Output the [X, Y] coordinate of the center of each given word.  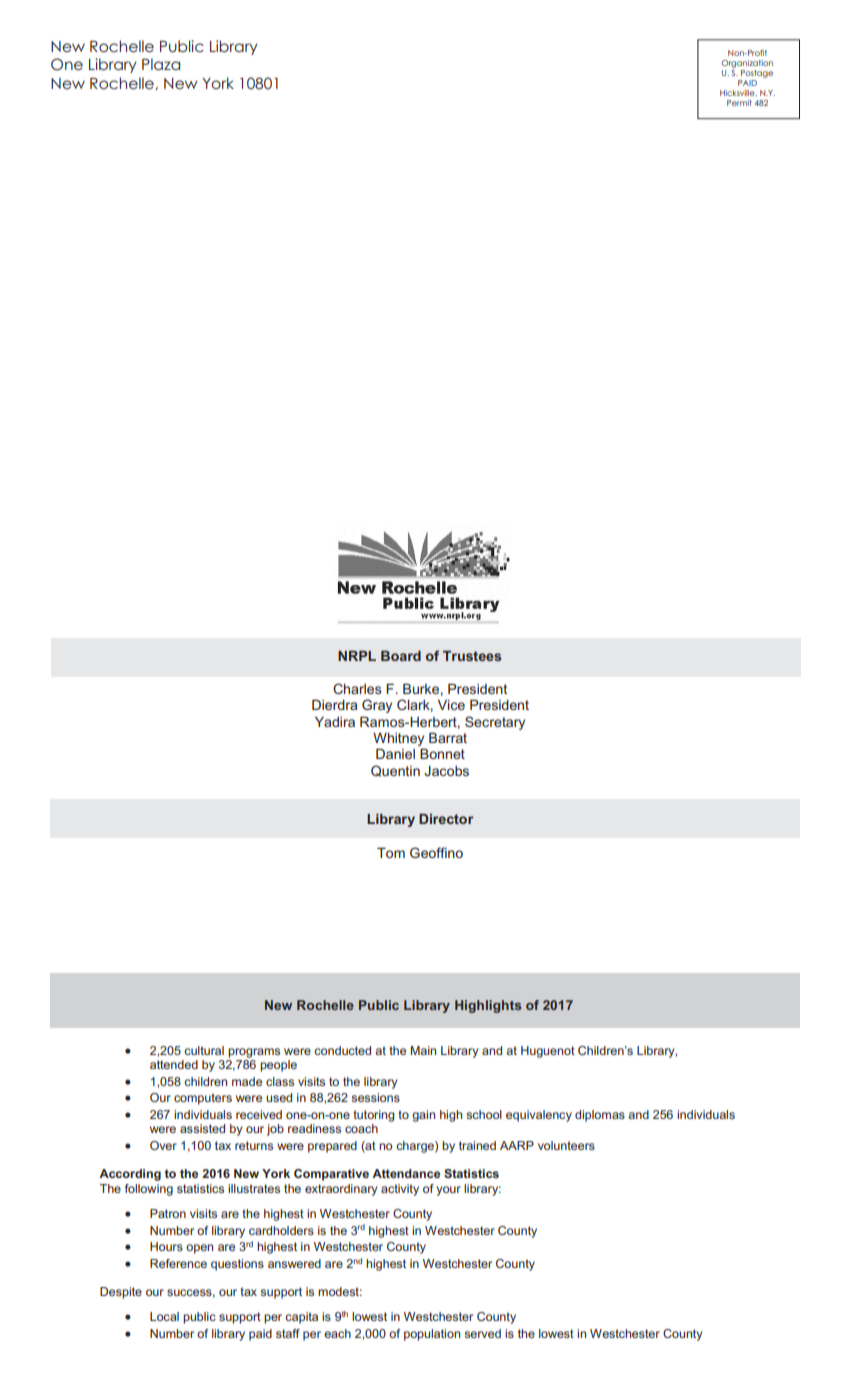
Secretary [495, 723]
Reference [178, 1263]
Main [423, 1050]
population [432, 1335]
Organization [747, 64]
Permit [739, 103]
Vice [451, 705]
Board [401, 656]
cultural [204, 1050]
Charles [357, 688]
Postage [757, 74]
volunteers [566, 1145]
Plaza [161, 64]
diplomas [600, 1116]
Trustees [472, 656]
